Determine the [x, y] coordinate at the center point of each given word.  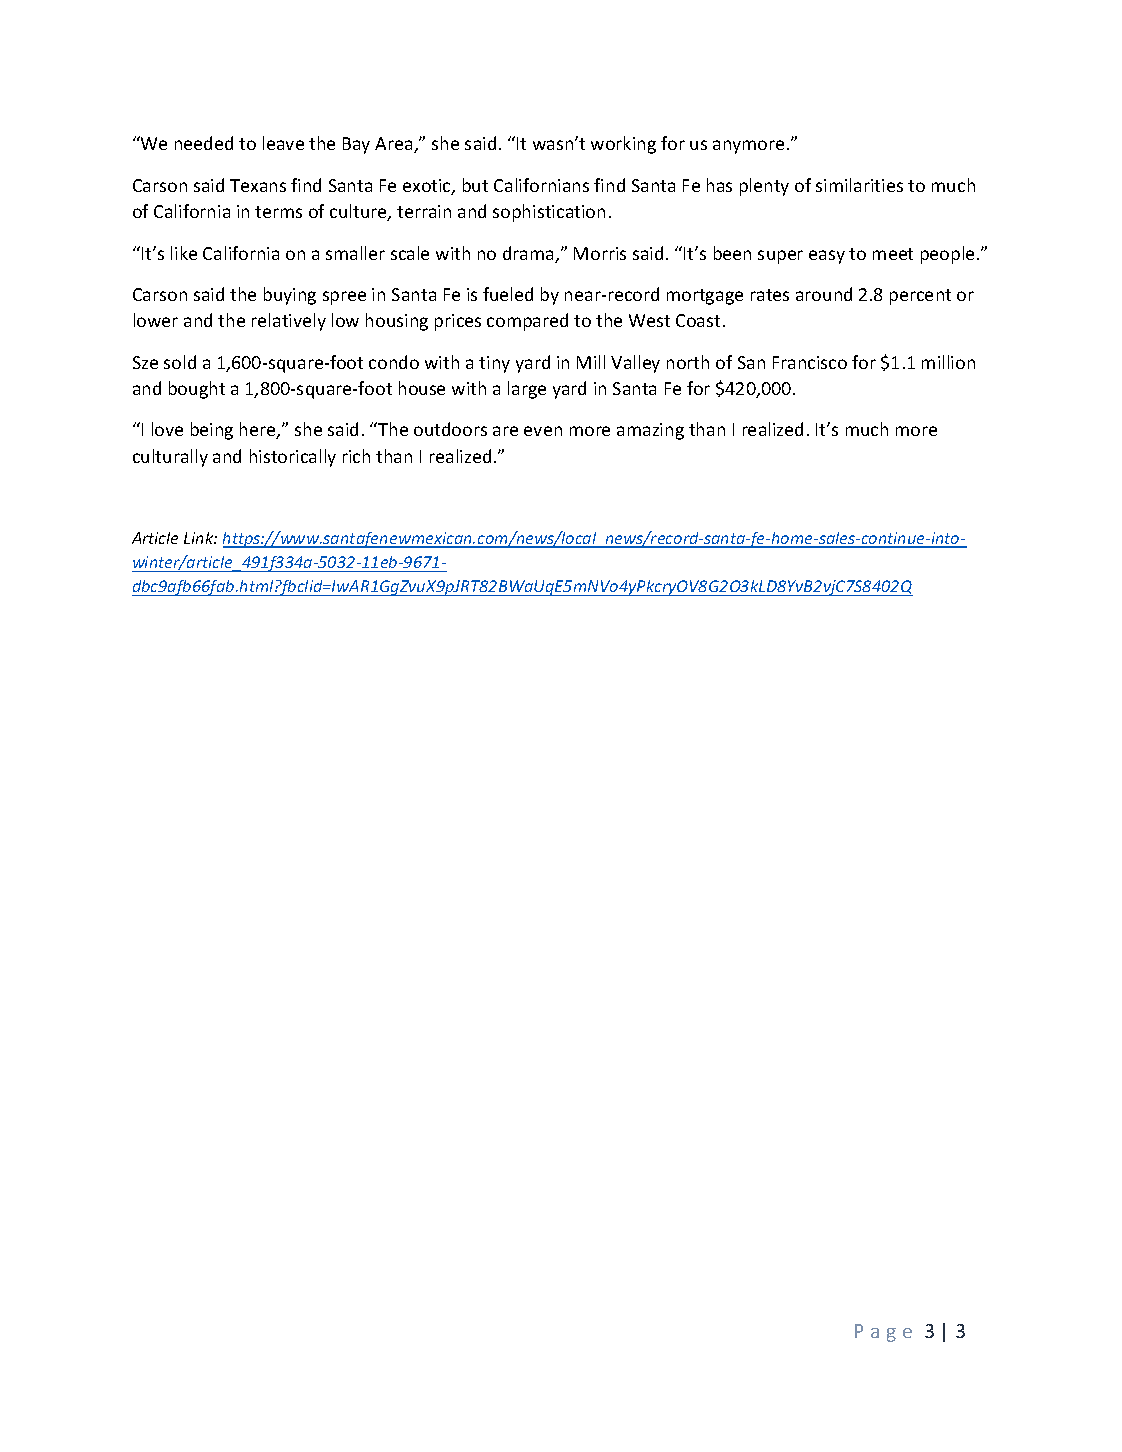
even [543, 431]
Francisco [810, 362]
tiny [494, 364]
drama [529, 254]
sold [180, 362]
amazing [650, 431]
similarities [859, 185]
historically [293, 458]
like [184, 253]
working [623, 145]
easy [827, 257]
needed [204, 143]
